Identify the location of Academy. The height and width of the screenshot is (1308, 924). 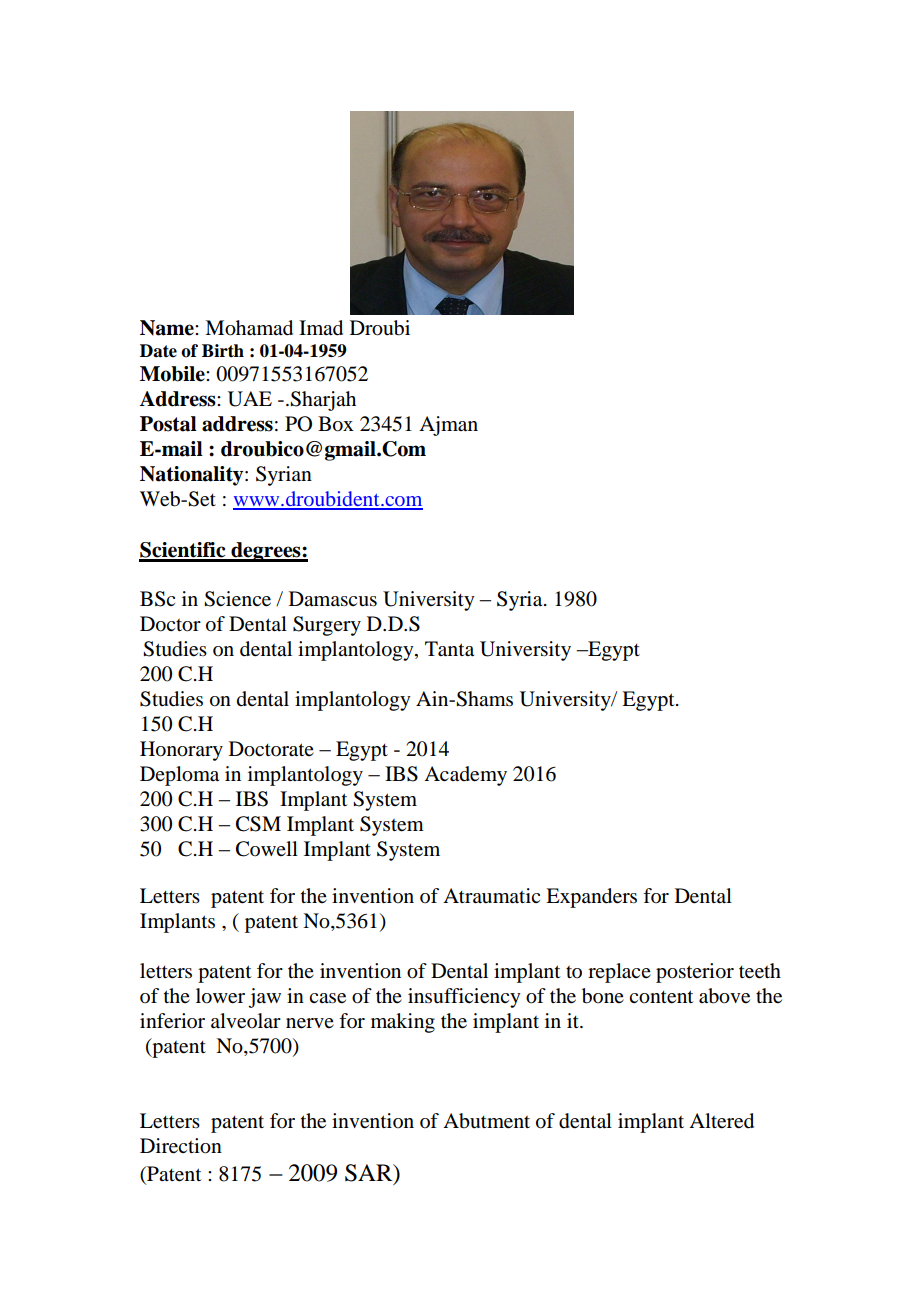
(465, 776).
